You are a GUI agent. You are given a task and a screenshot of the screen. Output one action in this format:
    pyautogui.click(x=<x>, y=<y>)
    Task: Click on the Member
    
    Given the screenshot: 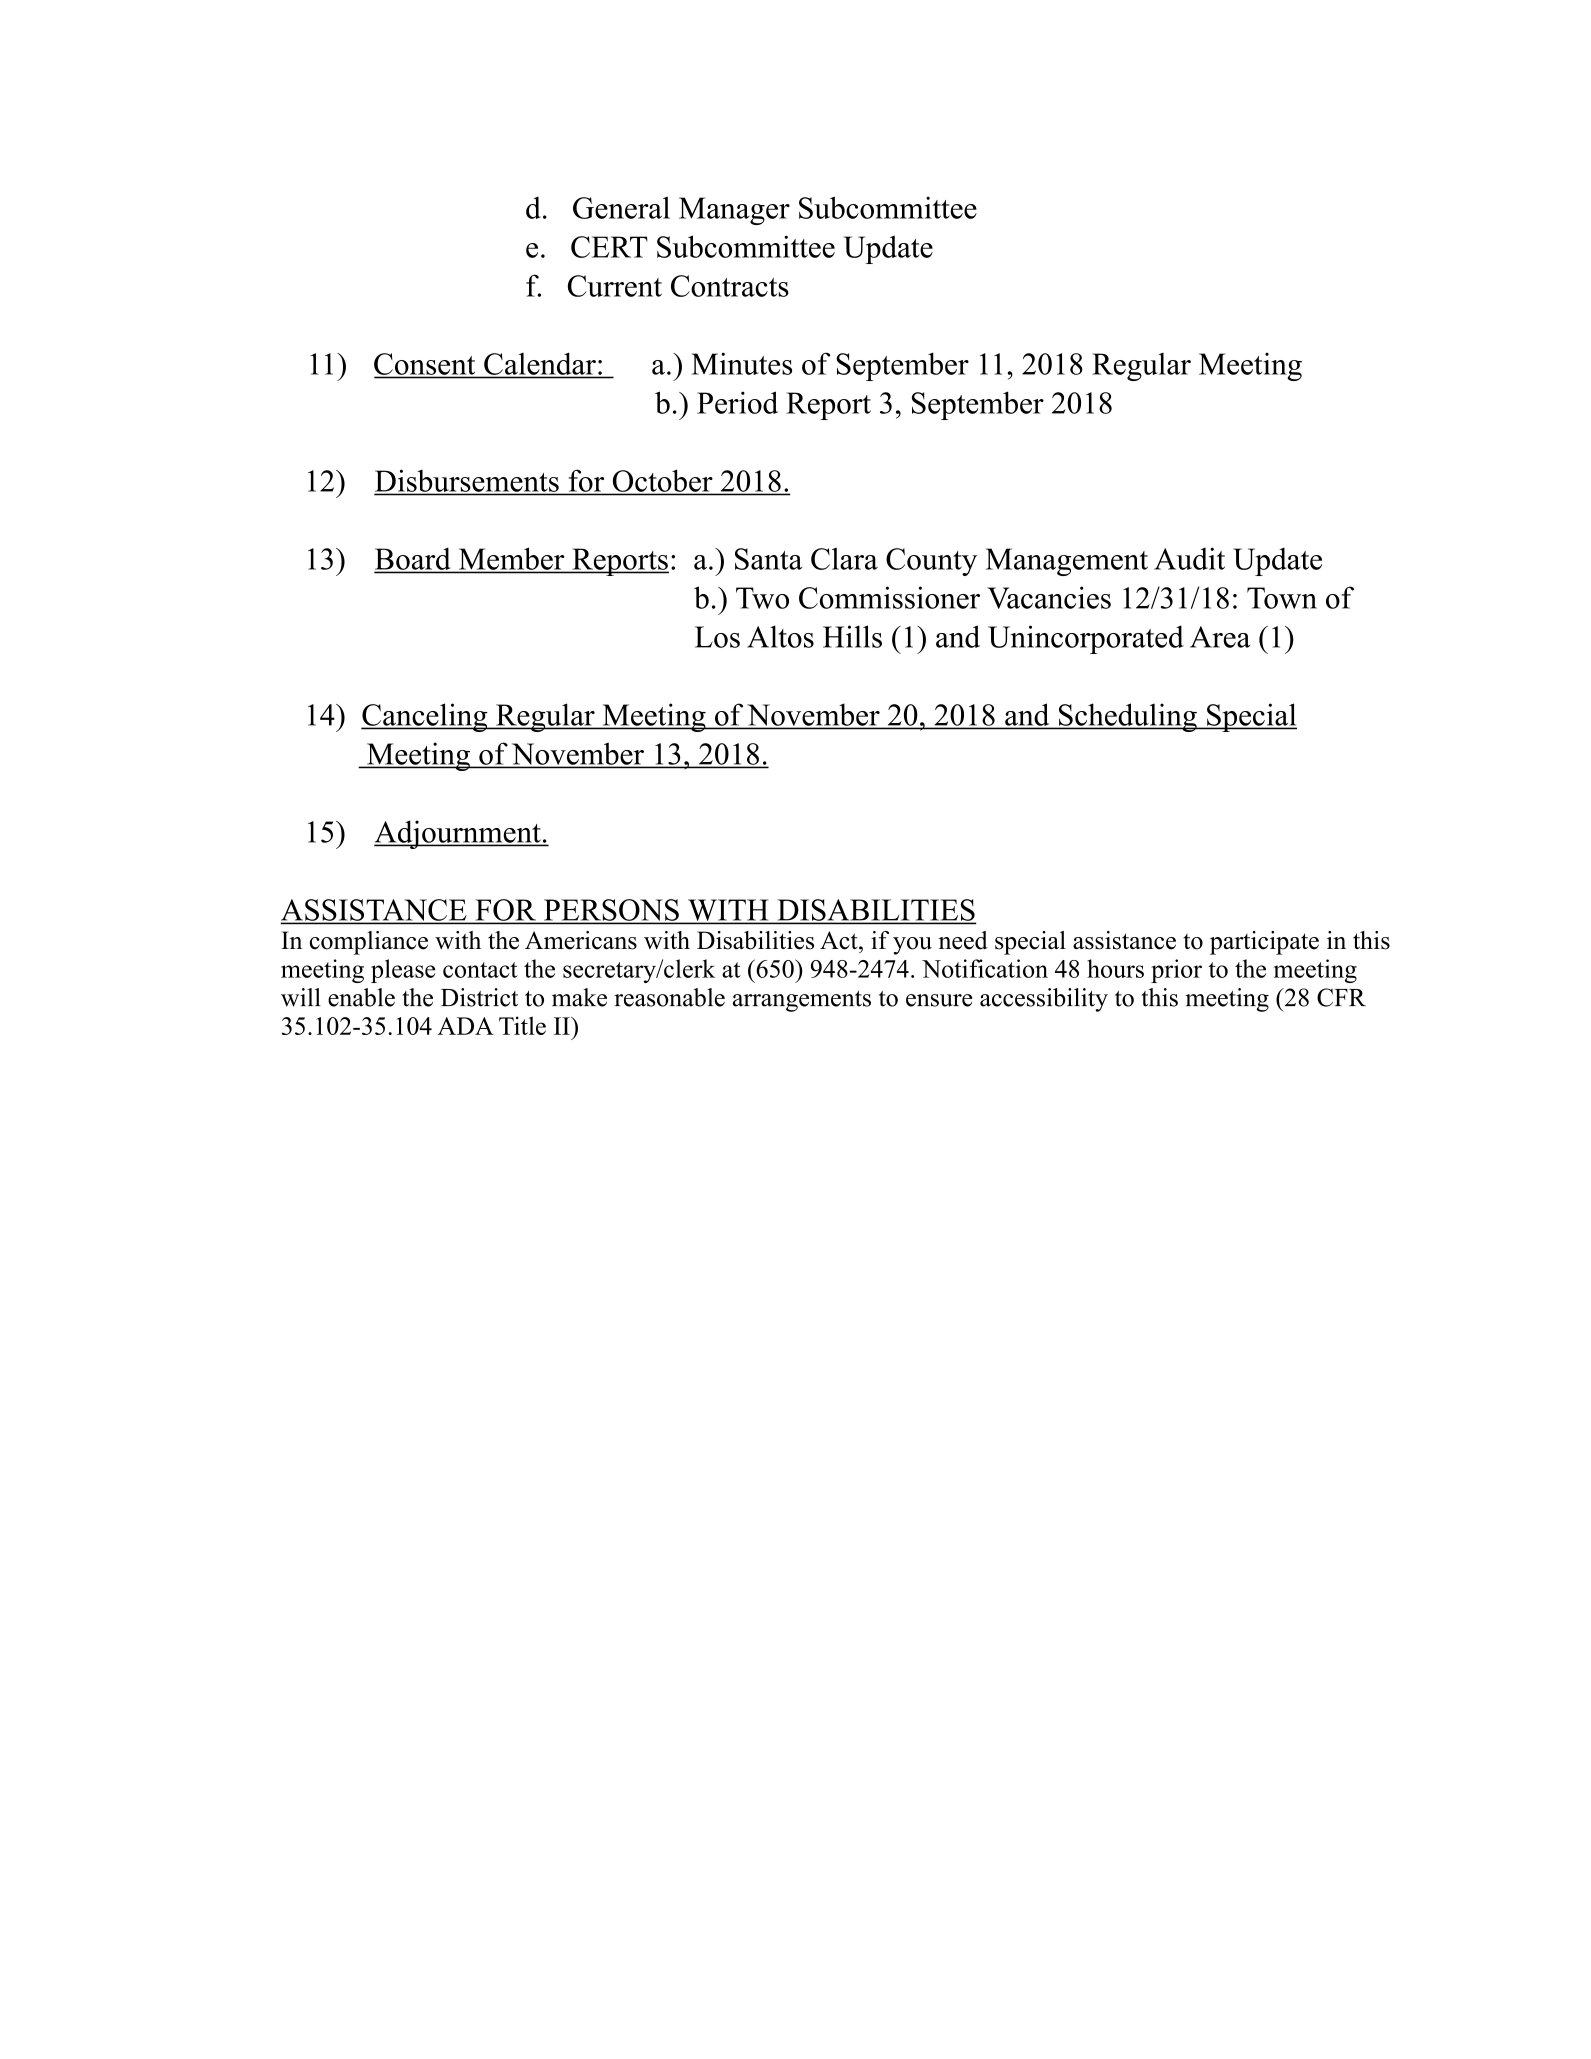 What is the action you would take?
    pyautogui.click(x=511, y=559)
